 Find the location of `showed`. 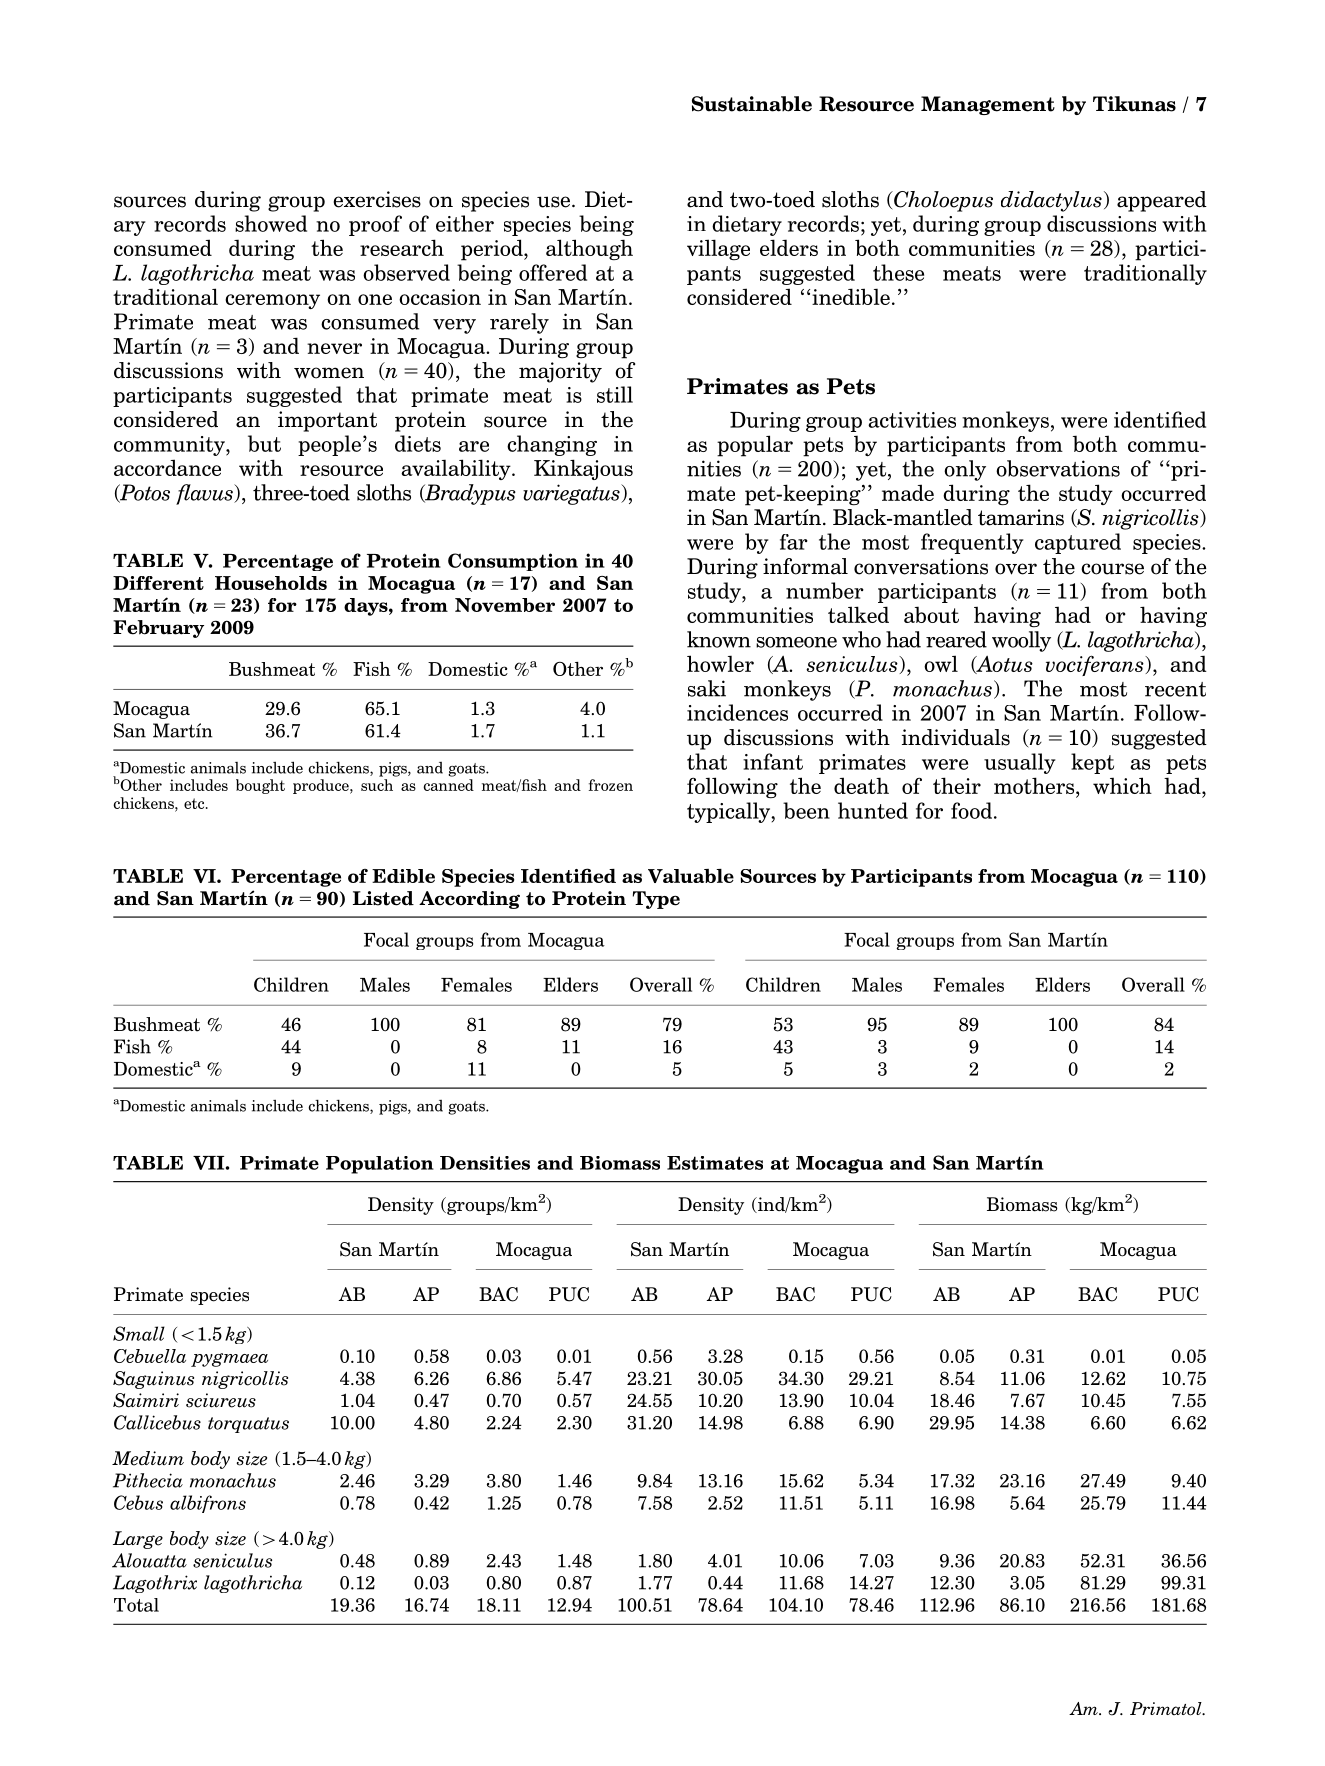

showed is located at coordinates (271, 223).
